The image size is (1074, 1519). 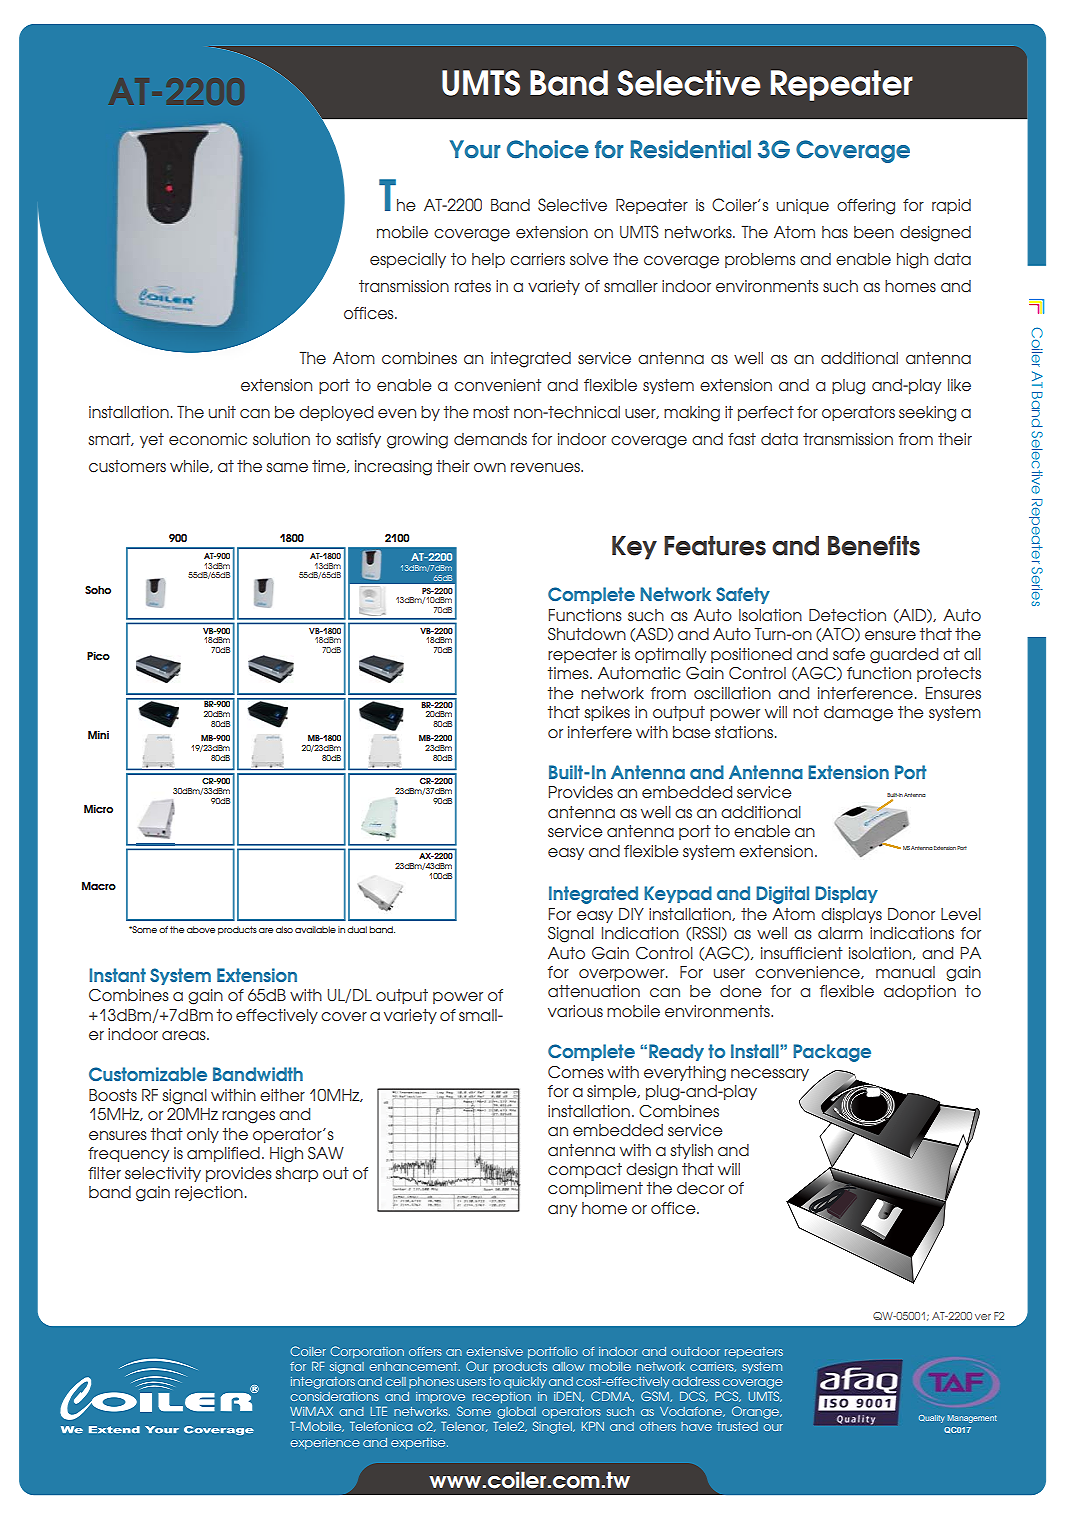 What do you see at coordinates (847, 615) in the page?
I see `Detection` at bounding box center [847, 615].
